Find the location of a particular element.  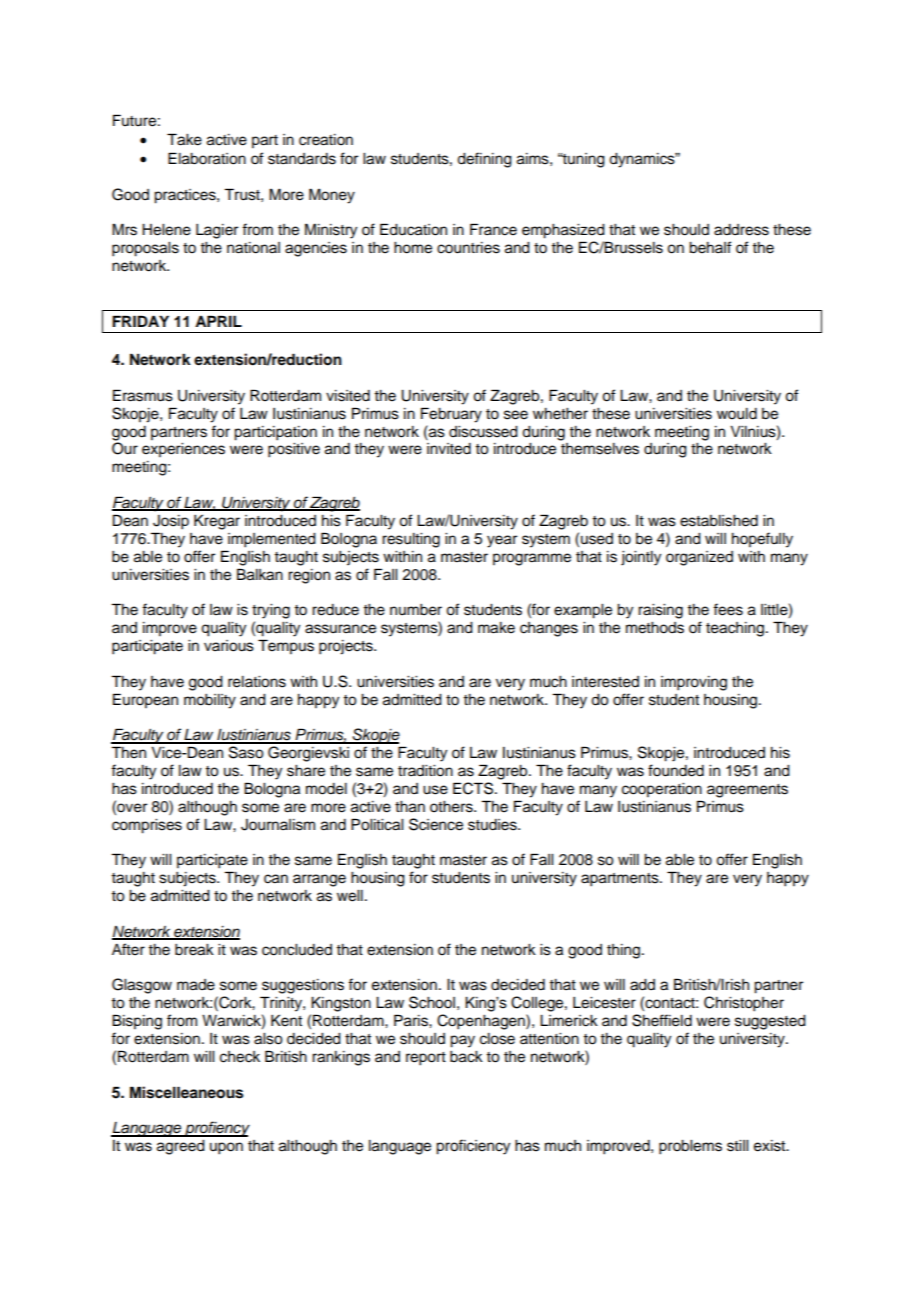

defining is located at coordinates (484, 160).
